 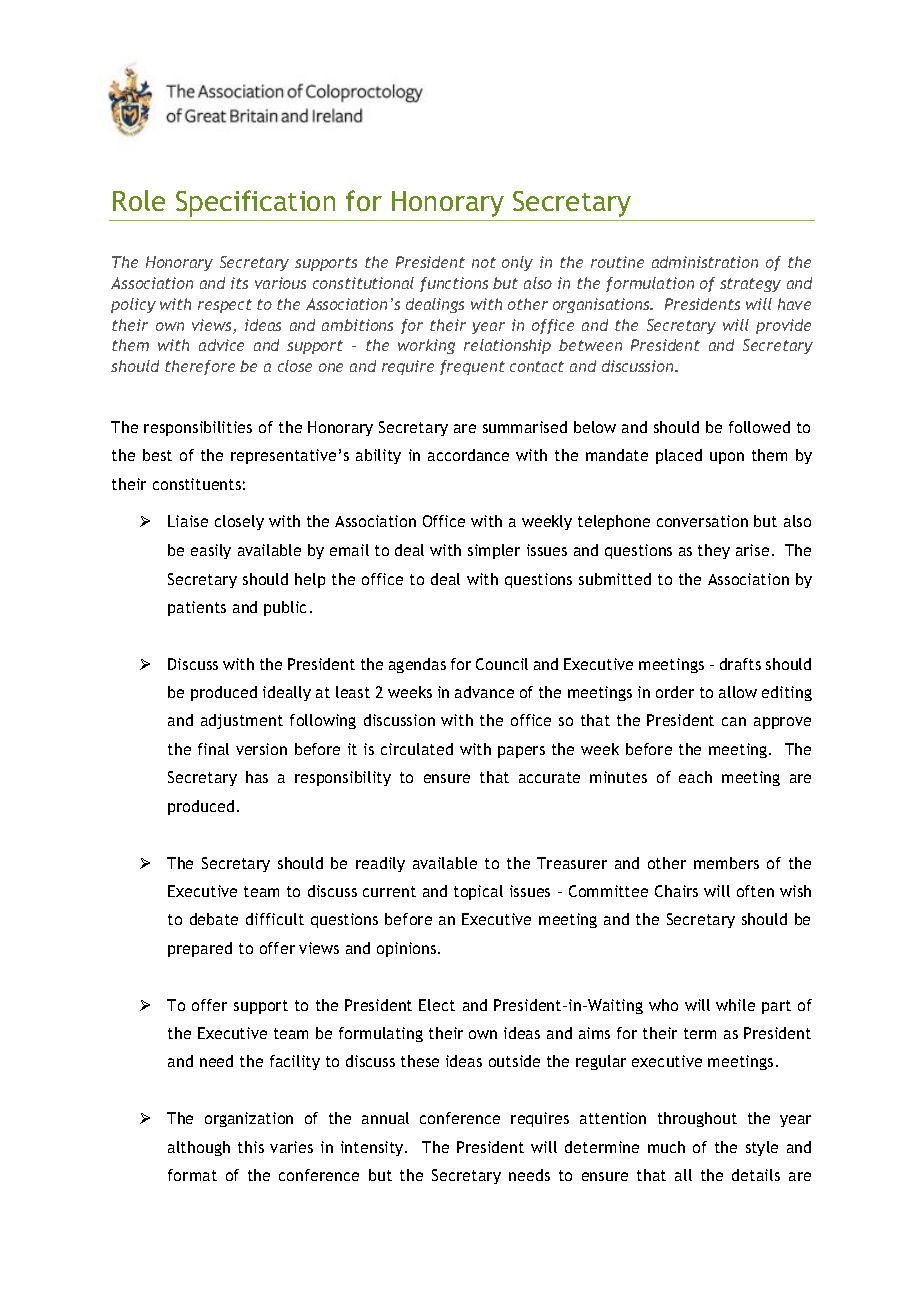 I want to click on adjustment, so click(x=242, y=721).
